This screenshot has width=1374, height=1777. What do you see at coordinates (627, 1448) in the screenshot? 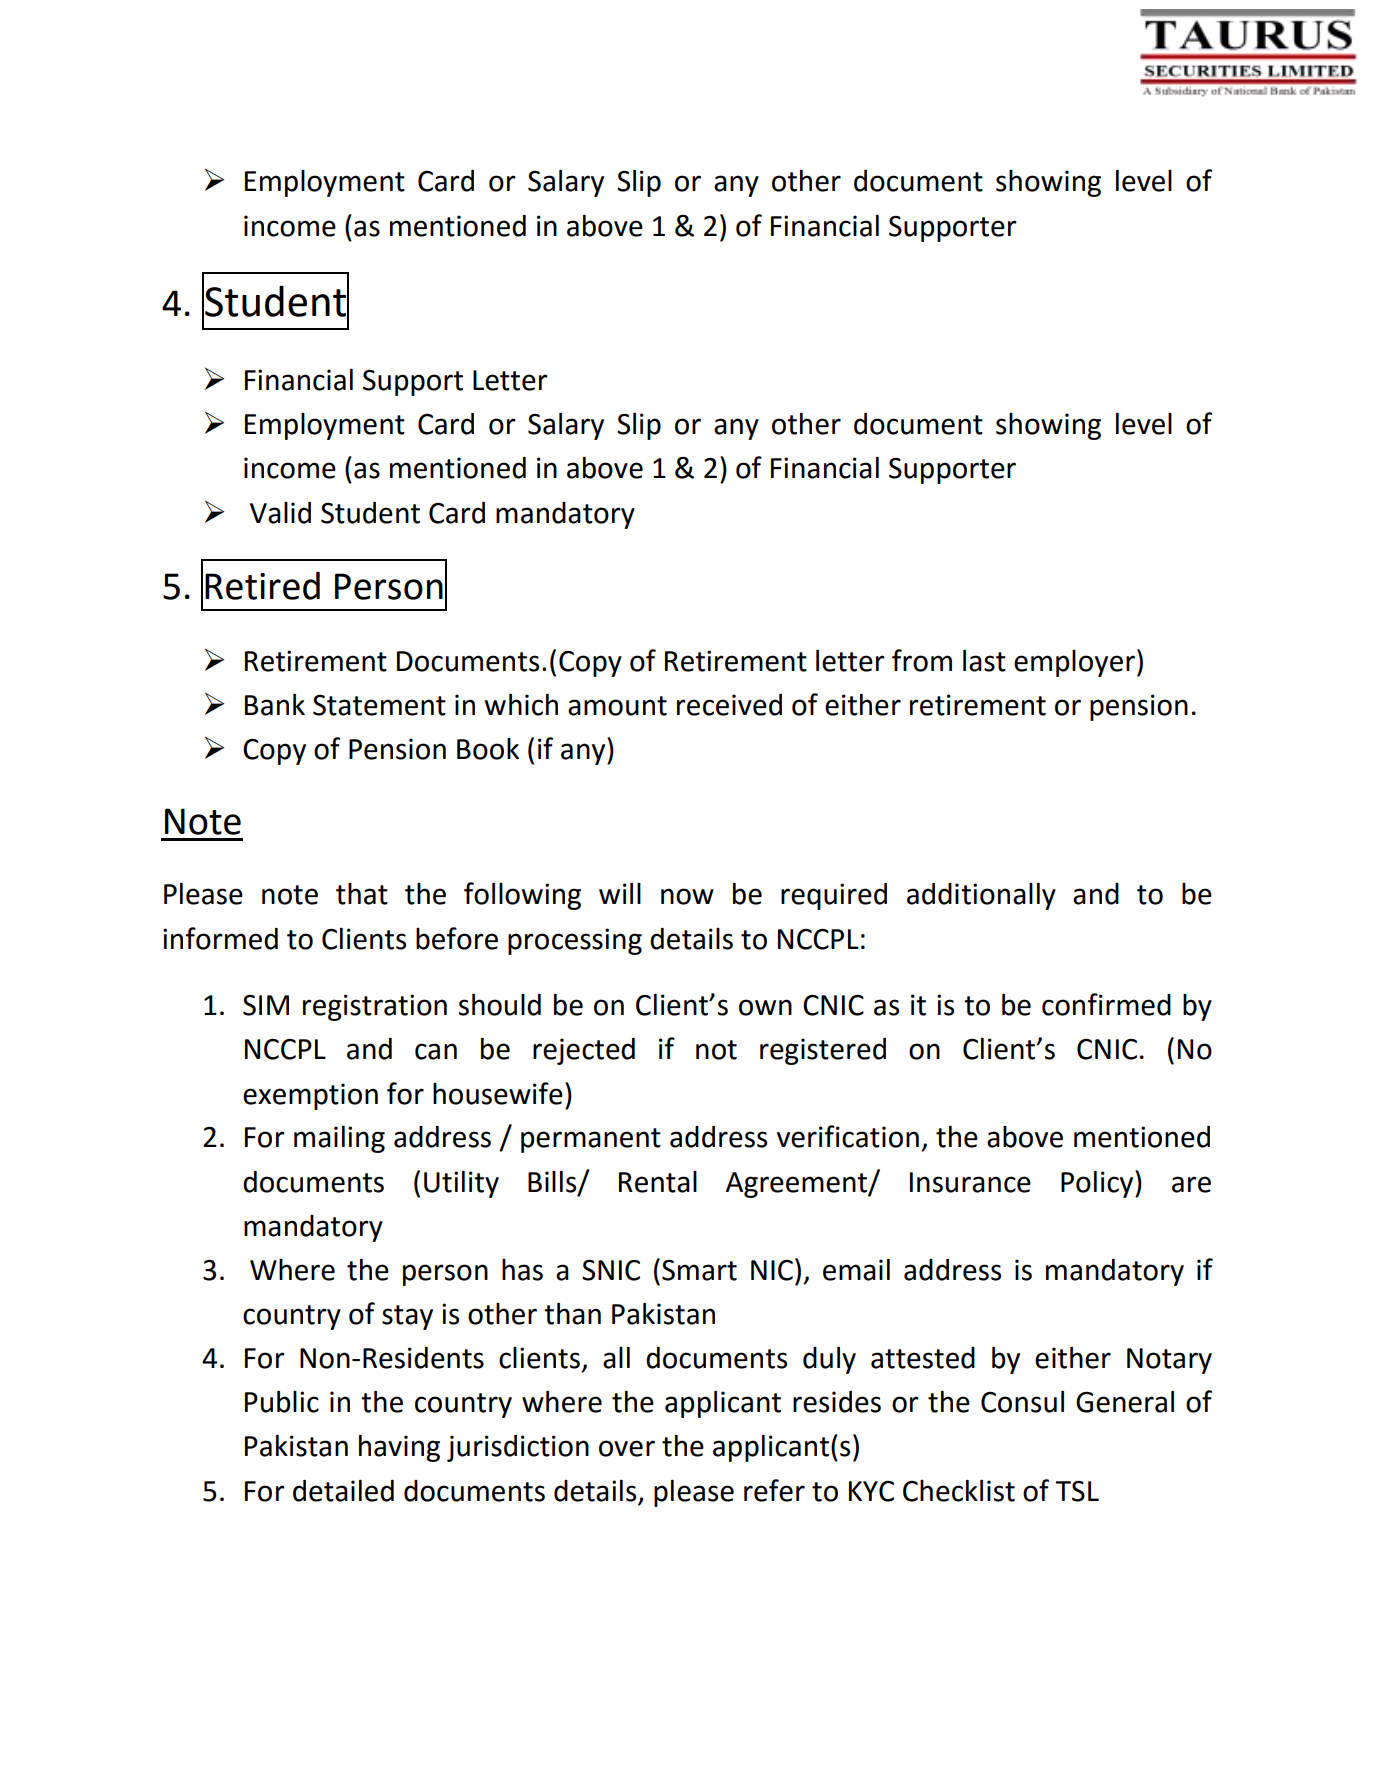
I see `over` at bounding box center [627, 1448].
